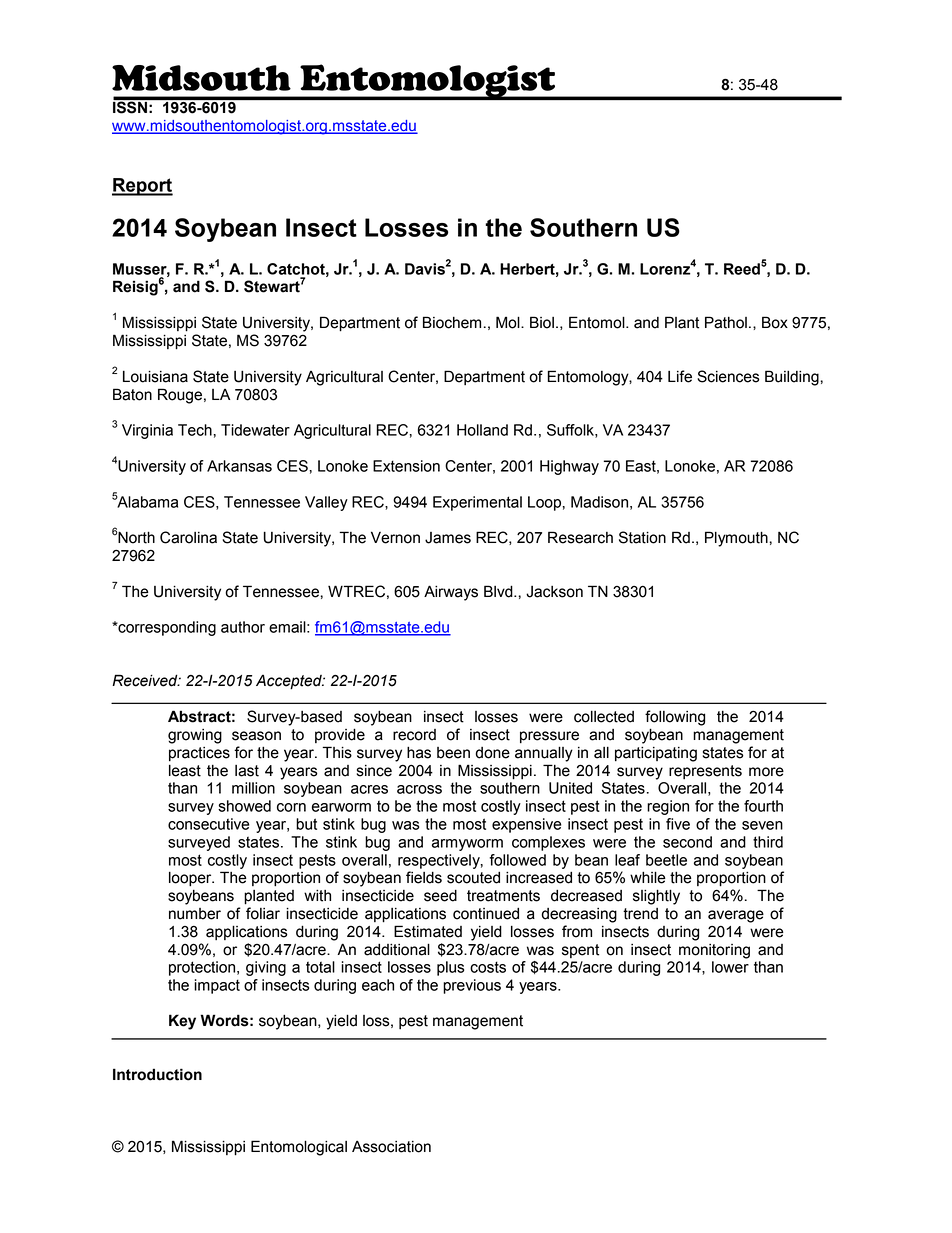 This screenshot has height=1233, width=952. I want to click on number, so click(195, 914).
